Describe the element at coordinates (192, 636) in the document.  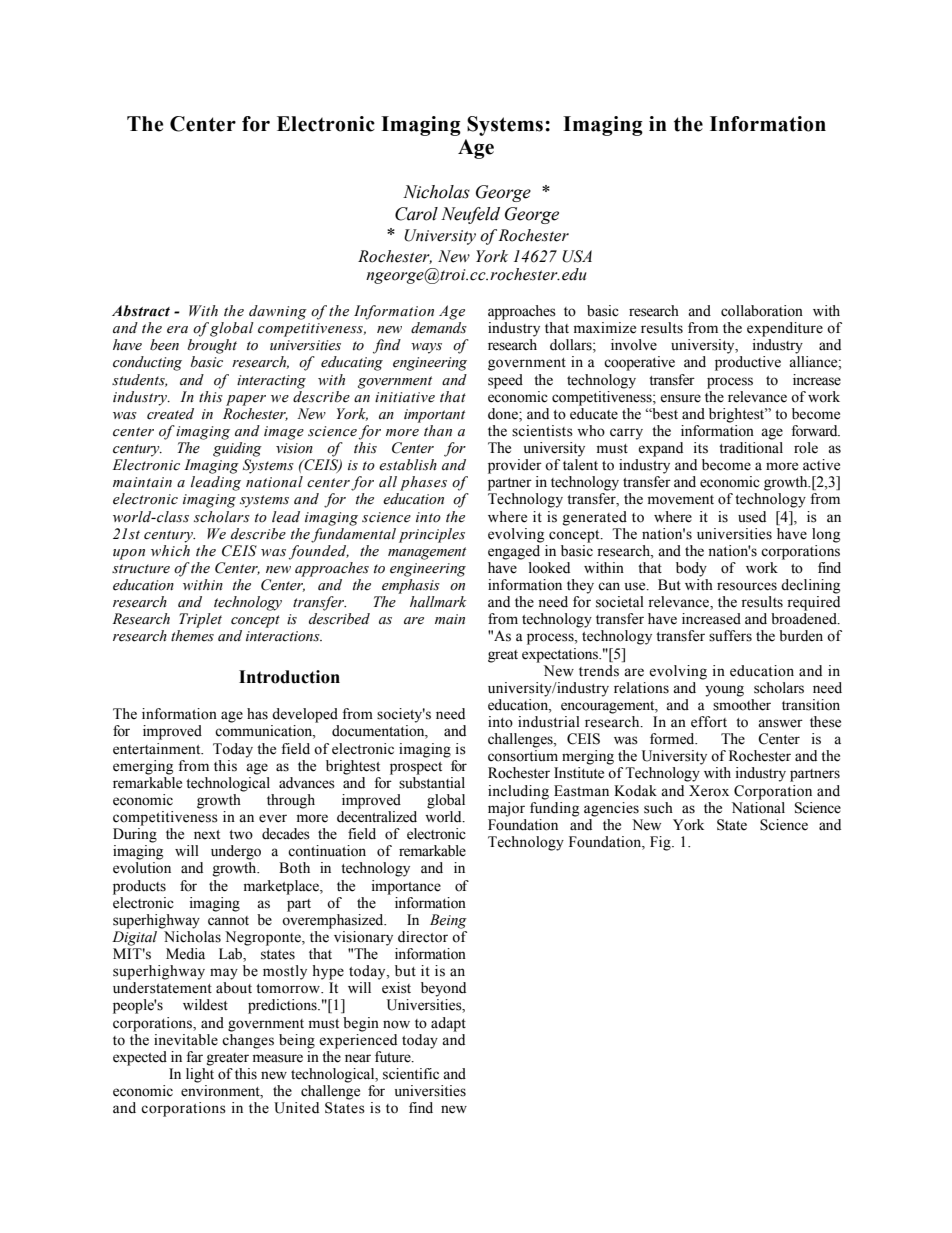
I see `themes` at that location.
